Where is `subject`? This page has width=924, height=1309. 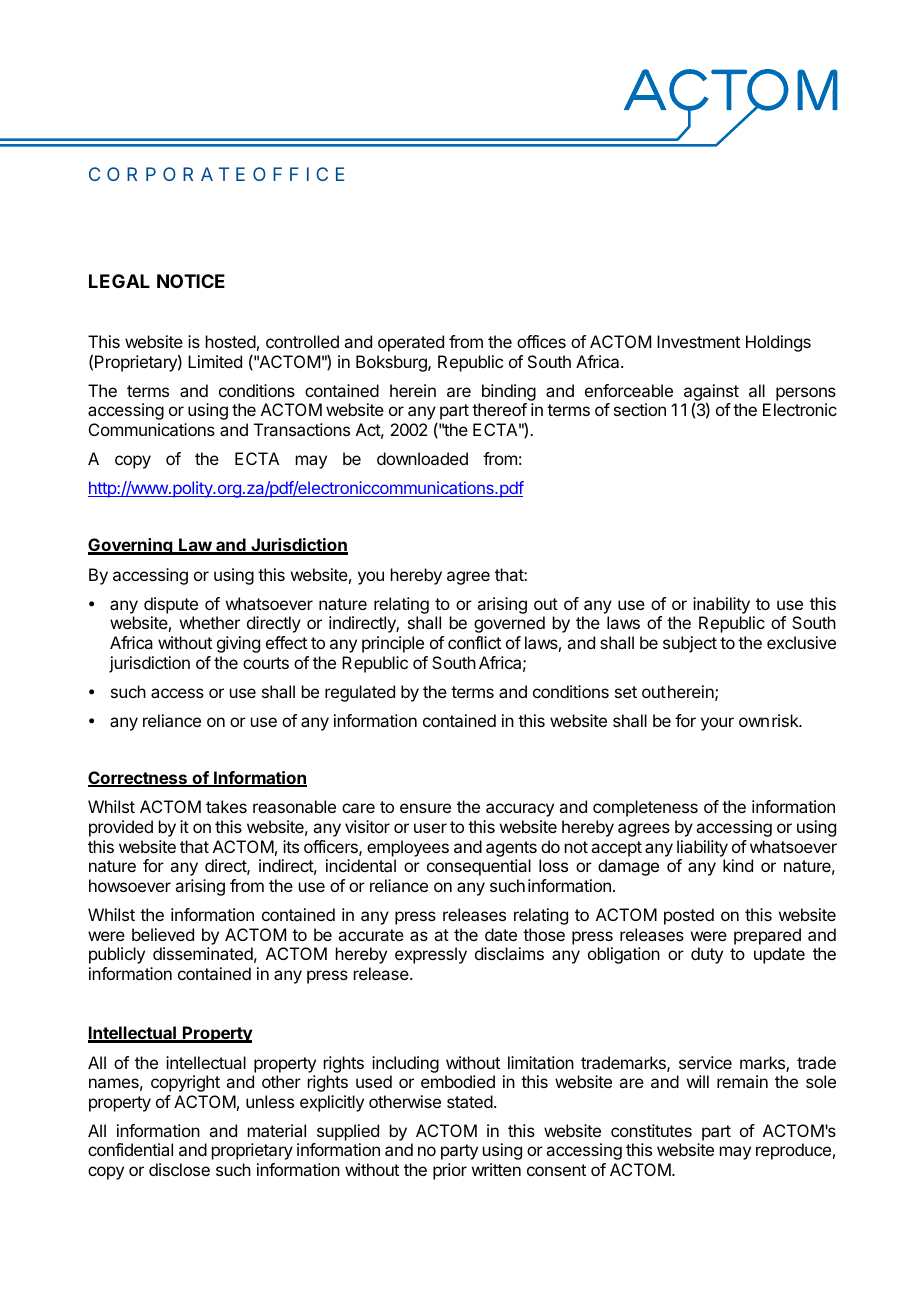 subject is located at coordinates (690, 644).
